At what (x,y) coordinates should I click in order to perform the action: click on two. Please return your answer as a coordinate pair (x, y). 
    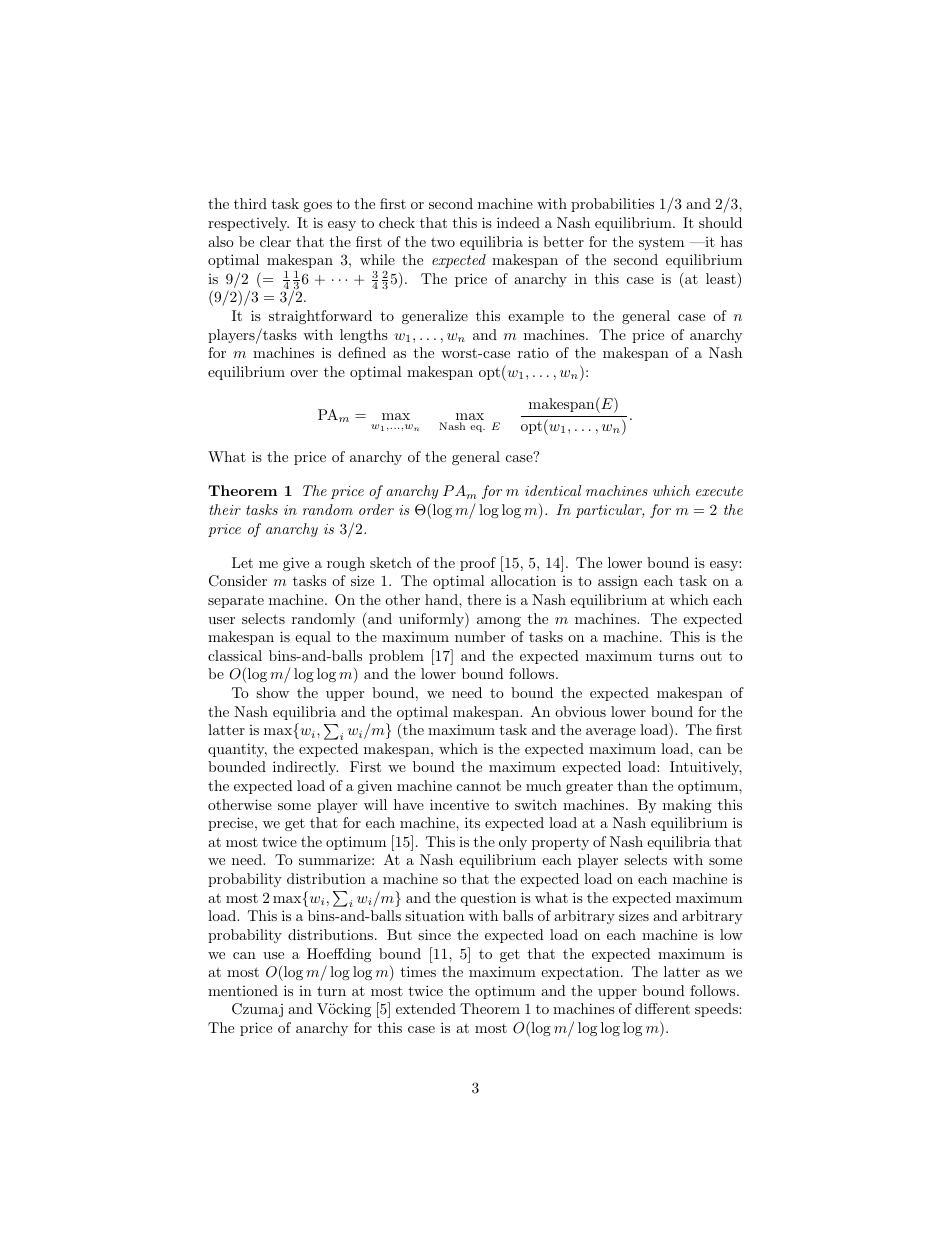
    Looking at the image, I should click on (443, 242).
